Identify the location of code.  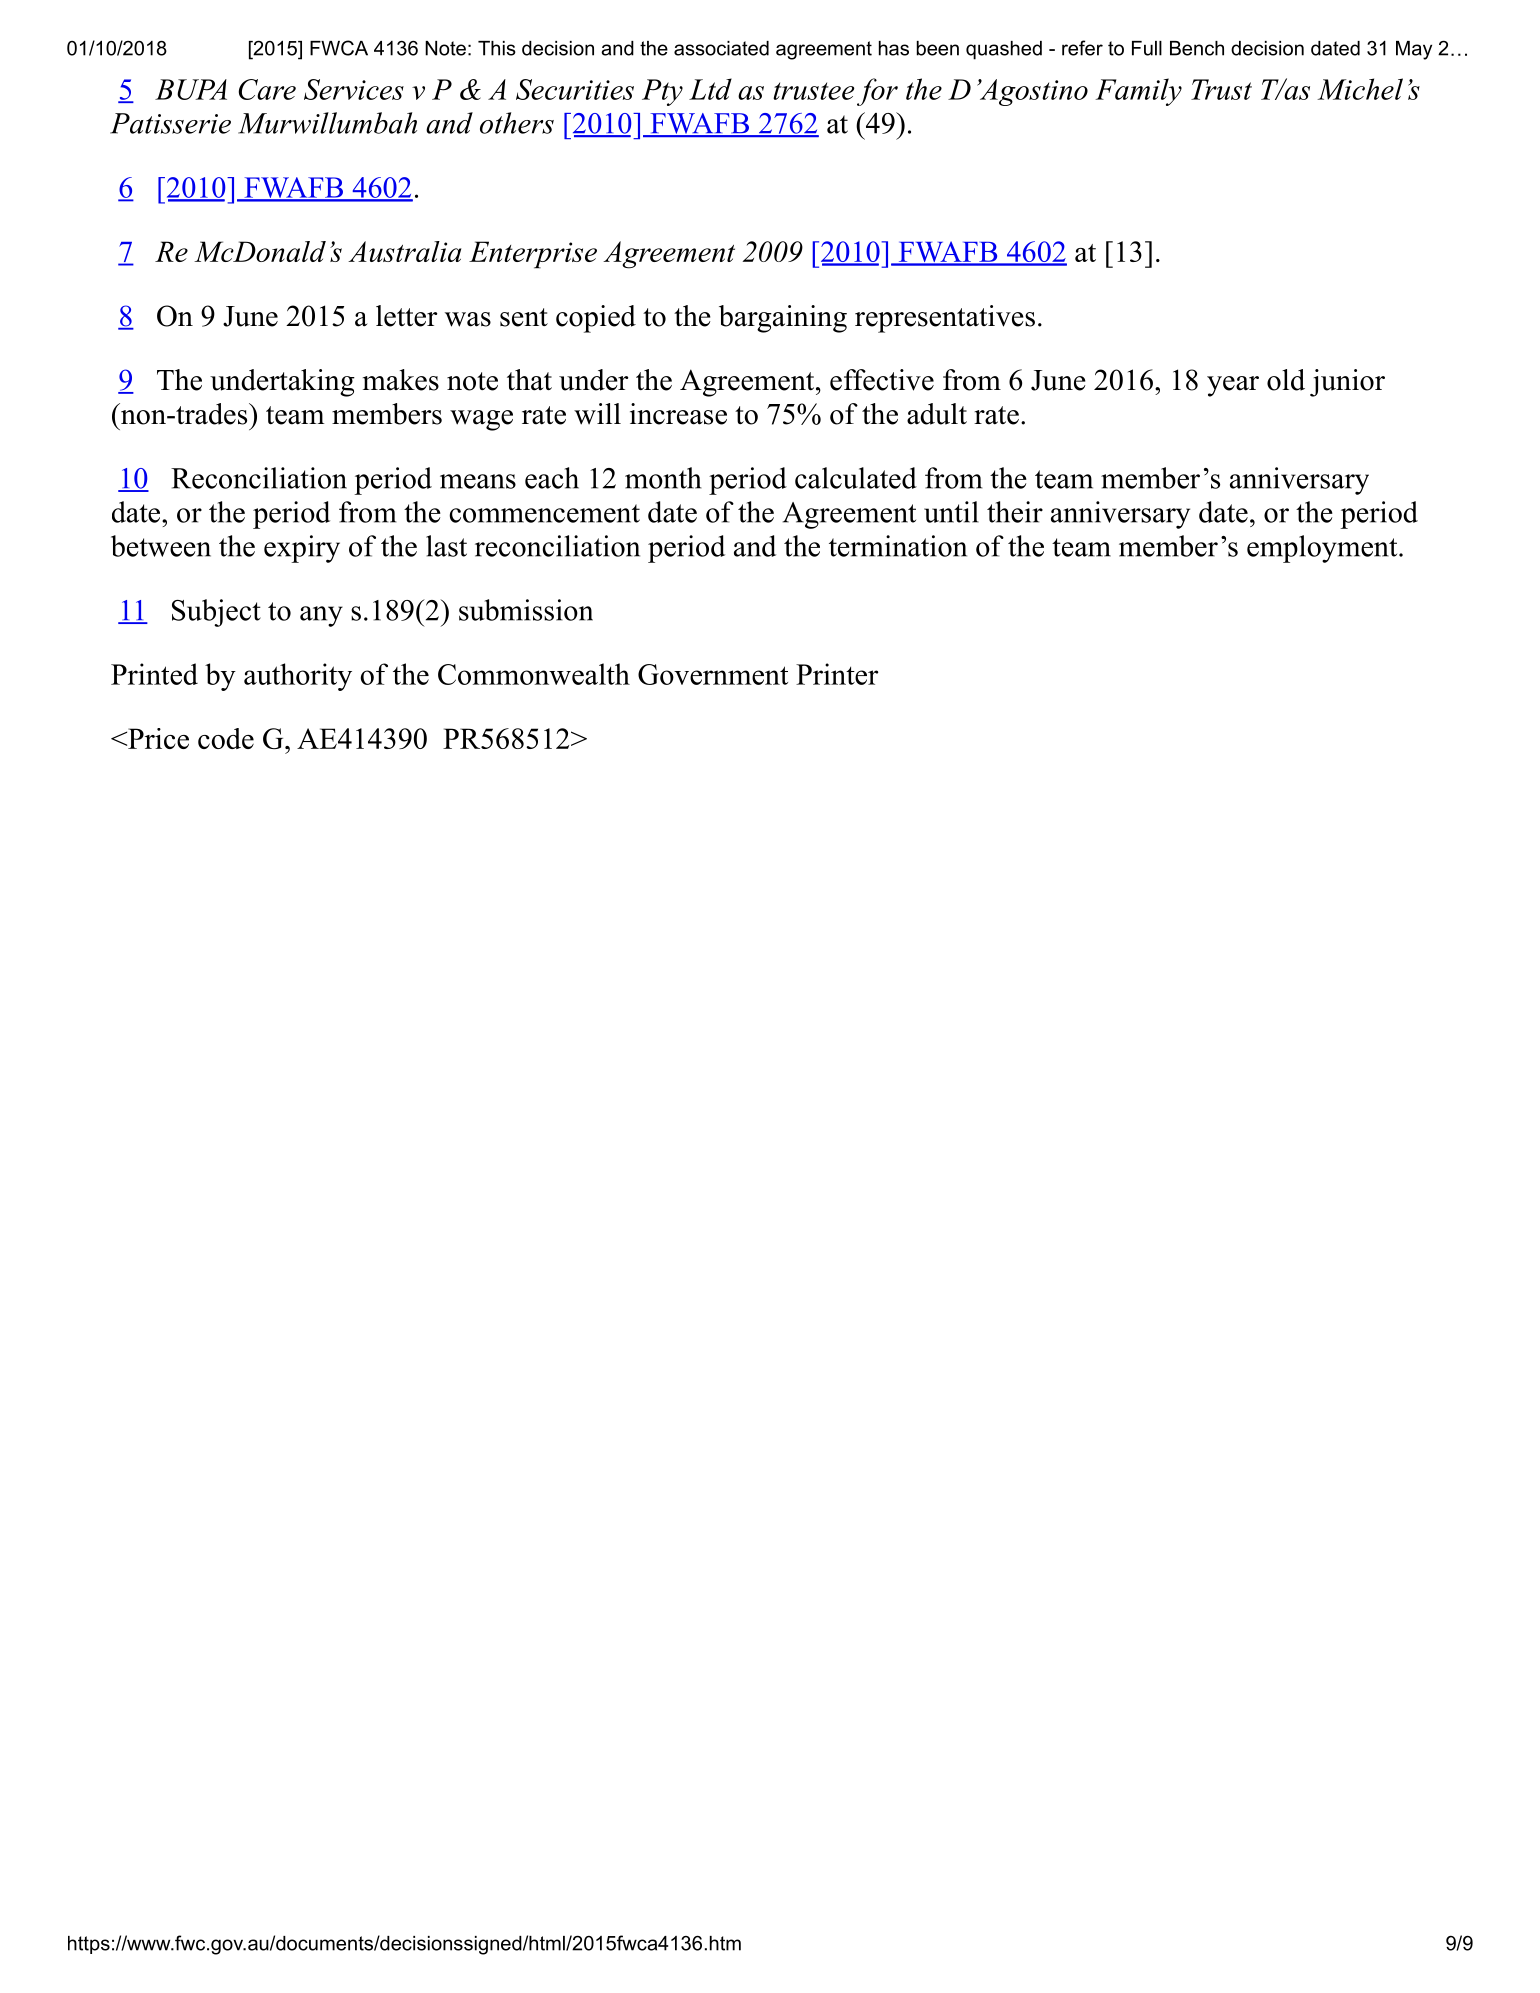
(226, 738).
